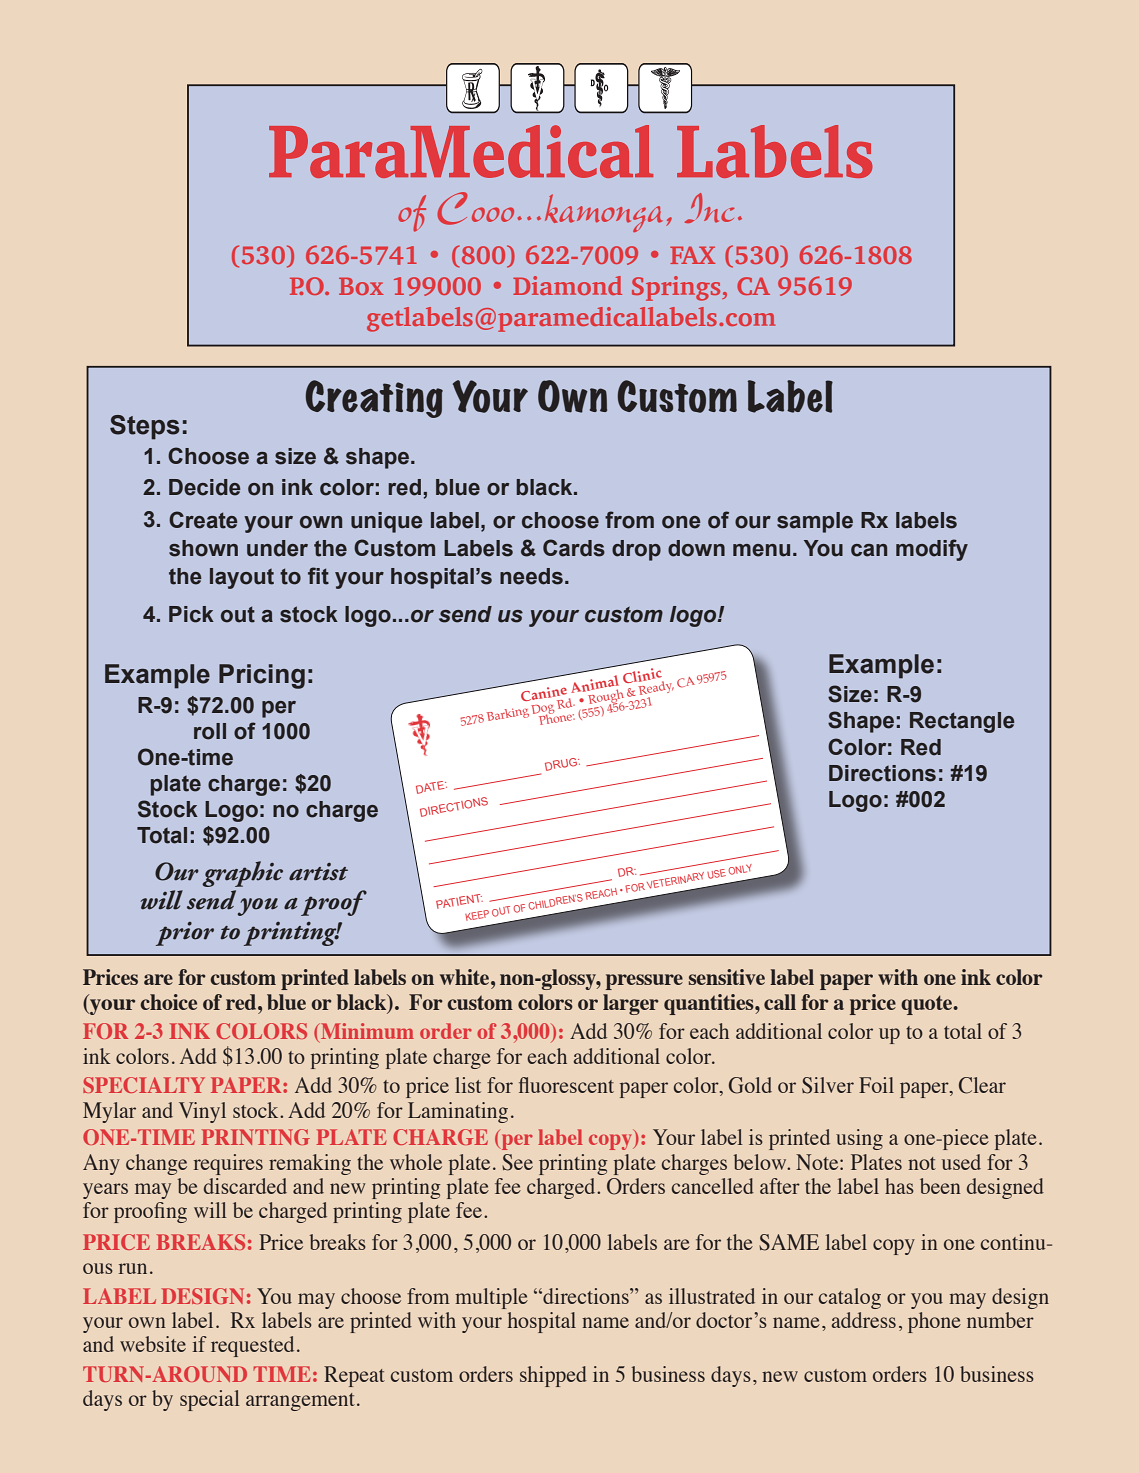 This page has width=1139, height=1473. I want to click on modify, so click(932, 550).
